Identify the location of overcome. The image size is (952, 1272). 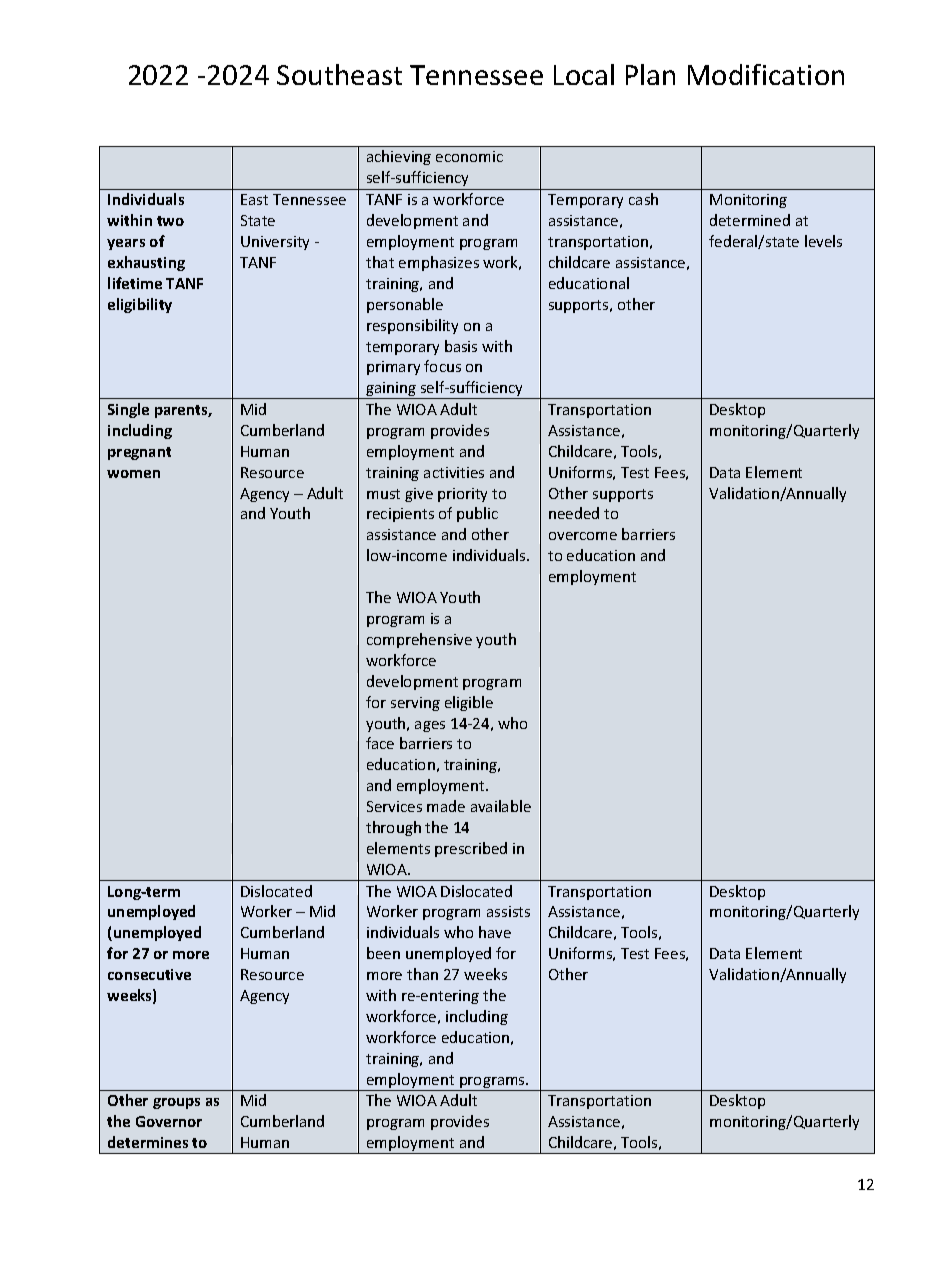
(583, 536).
